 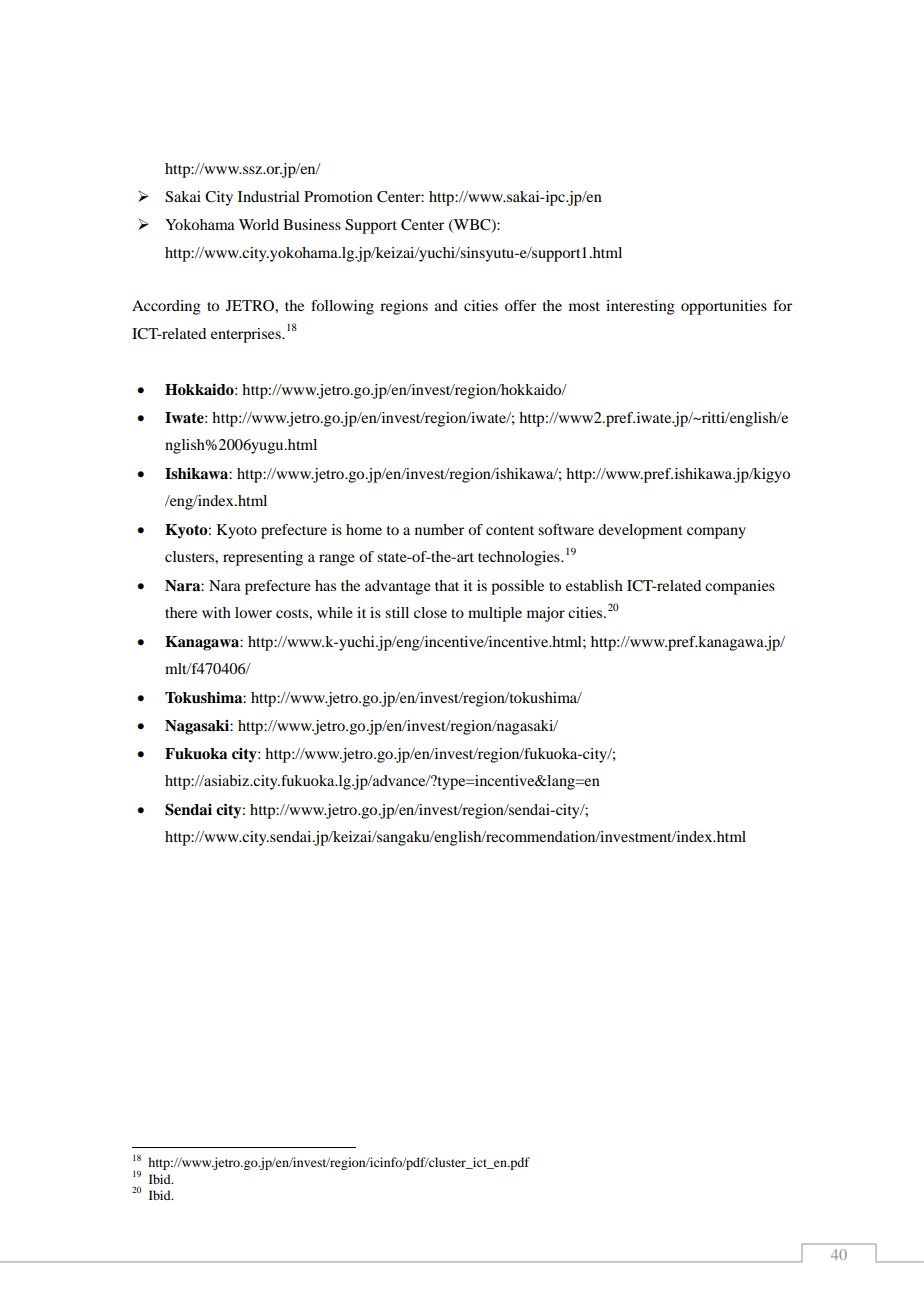 What do you see at coordinates (640, 307) in the screenshot?
I see `interesting` at bounding box center [640, 307].
